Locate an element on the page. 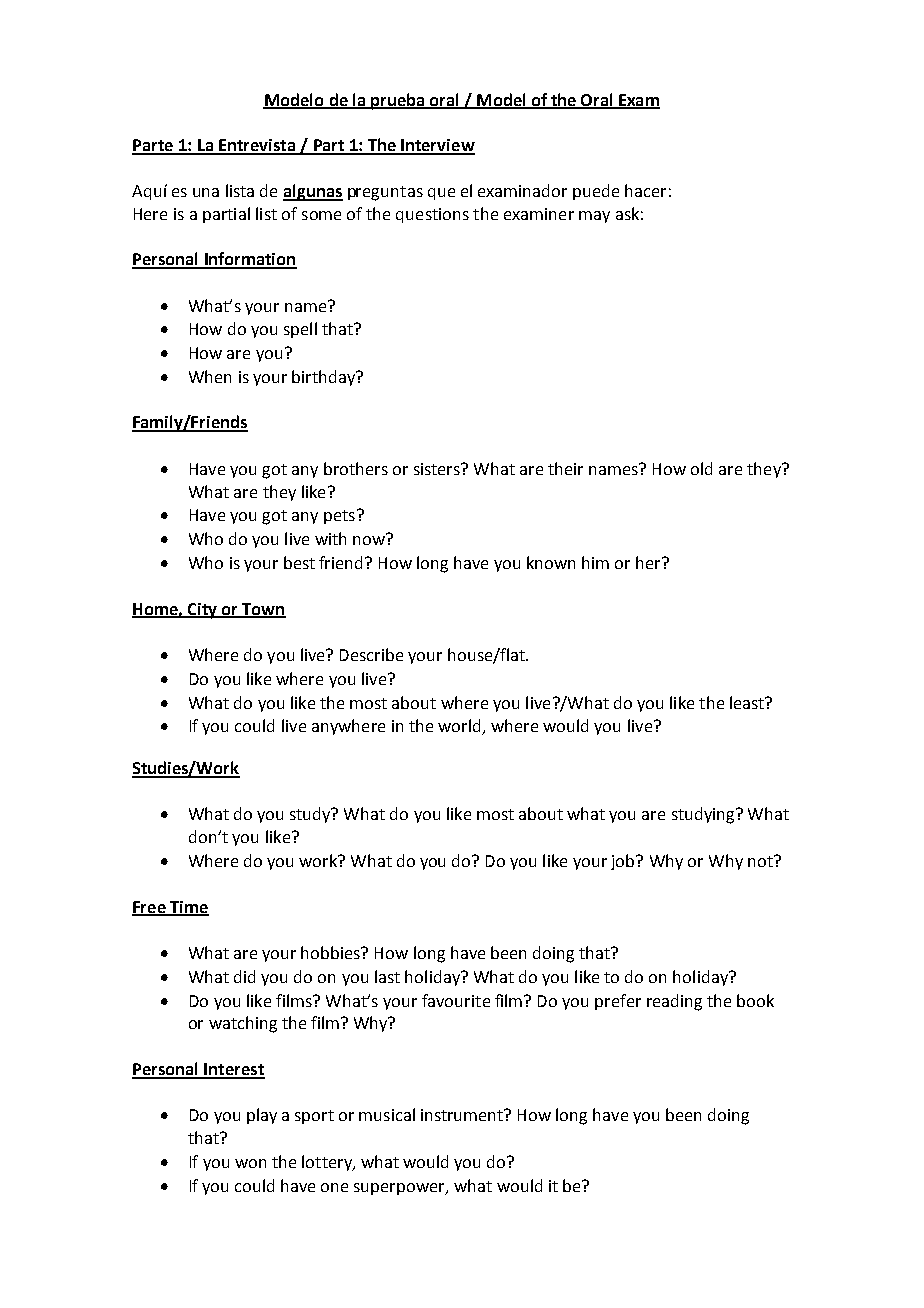 The width and height of the image is (924, 1308). least is located at coordinates (748, 702).
